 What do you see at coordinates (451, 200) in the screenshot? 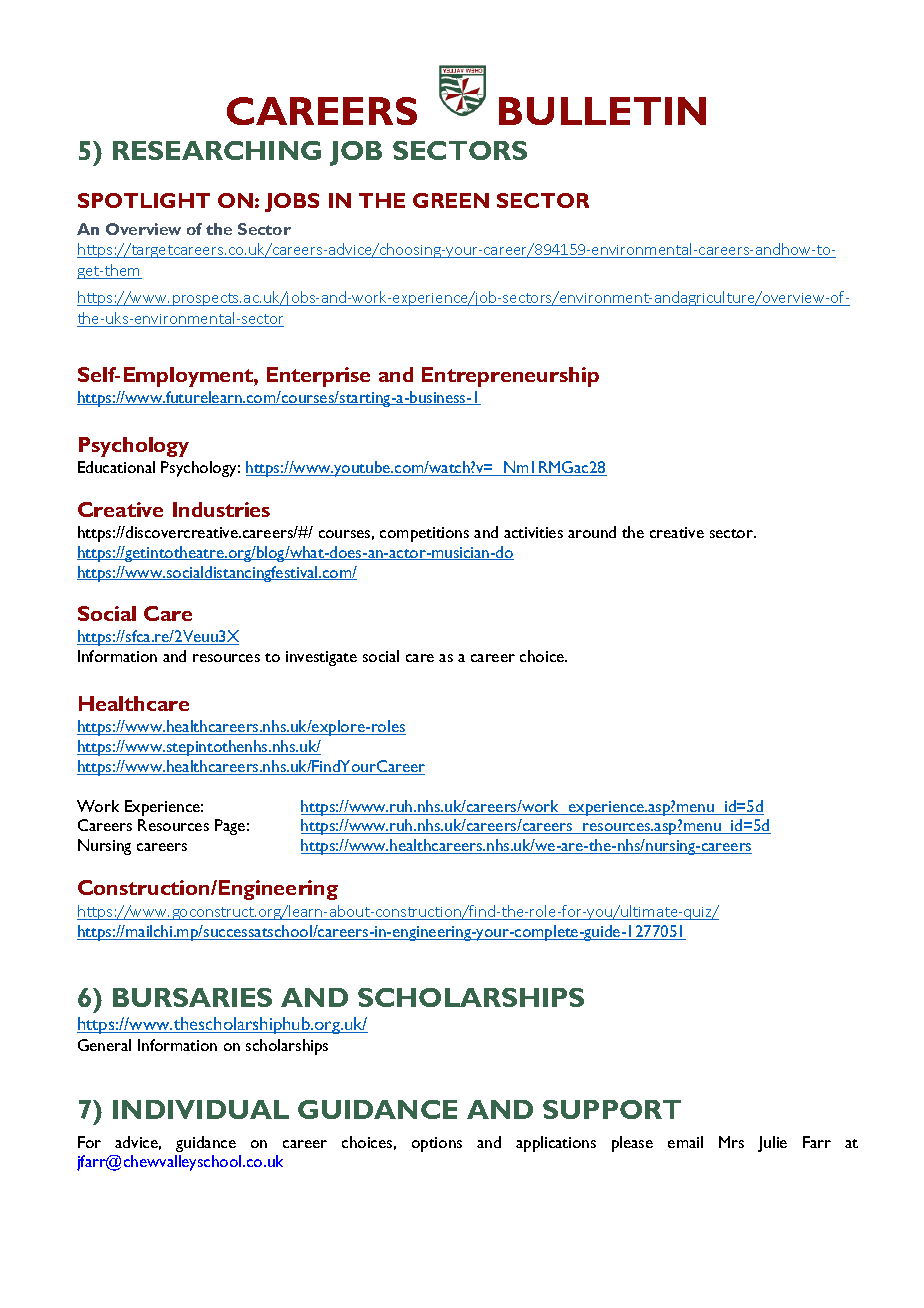
I see `GREEN` at bounding box center [451, 200].
